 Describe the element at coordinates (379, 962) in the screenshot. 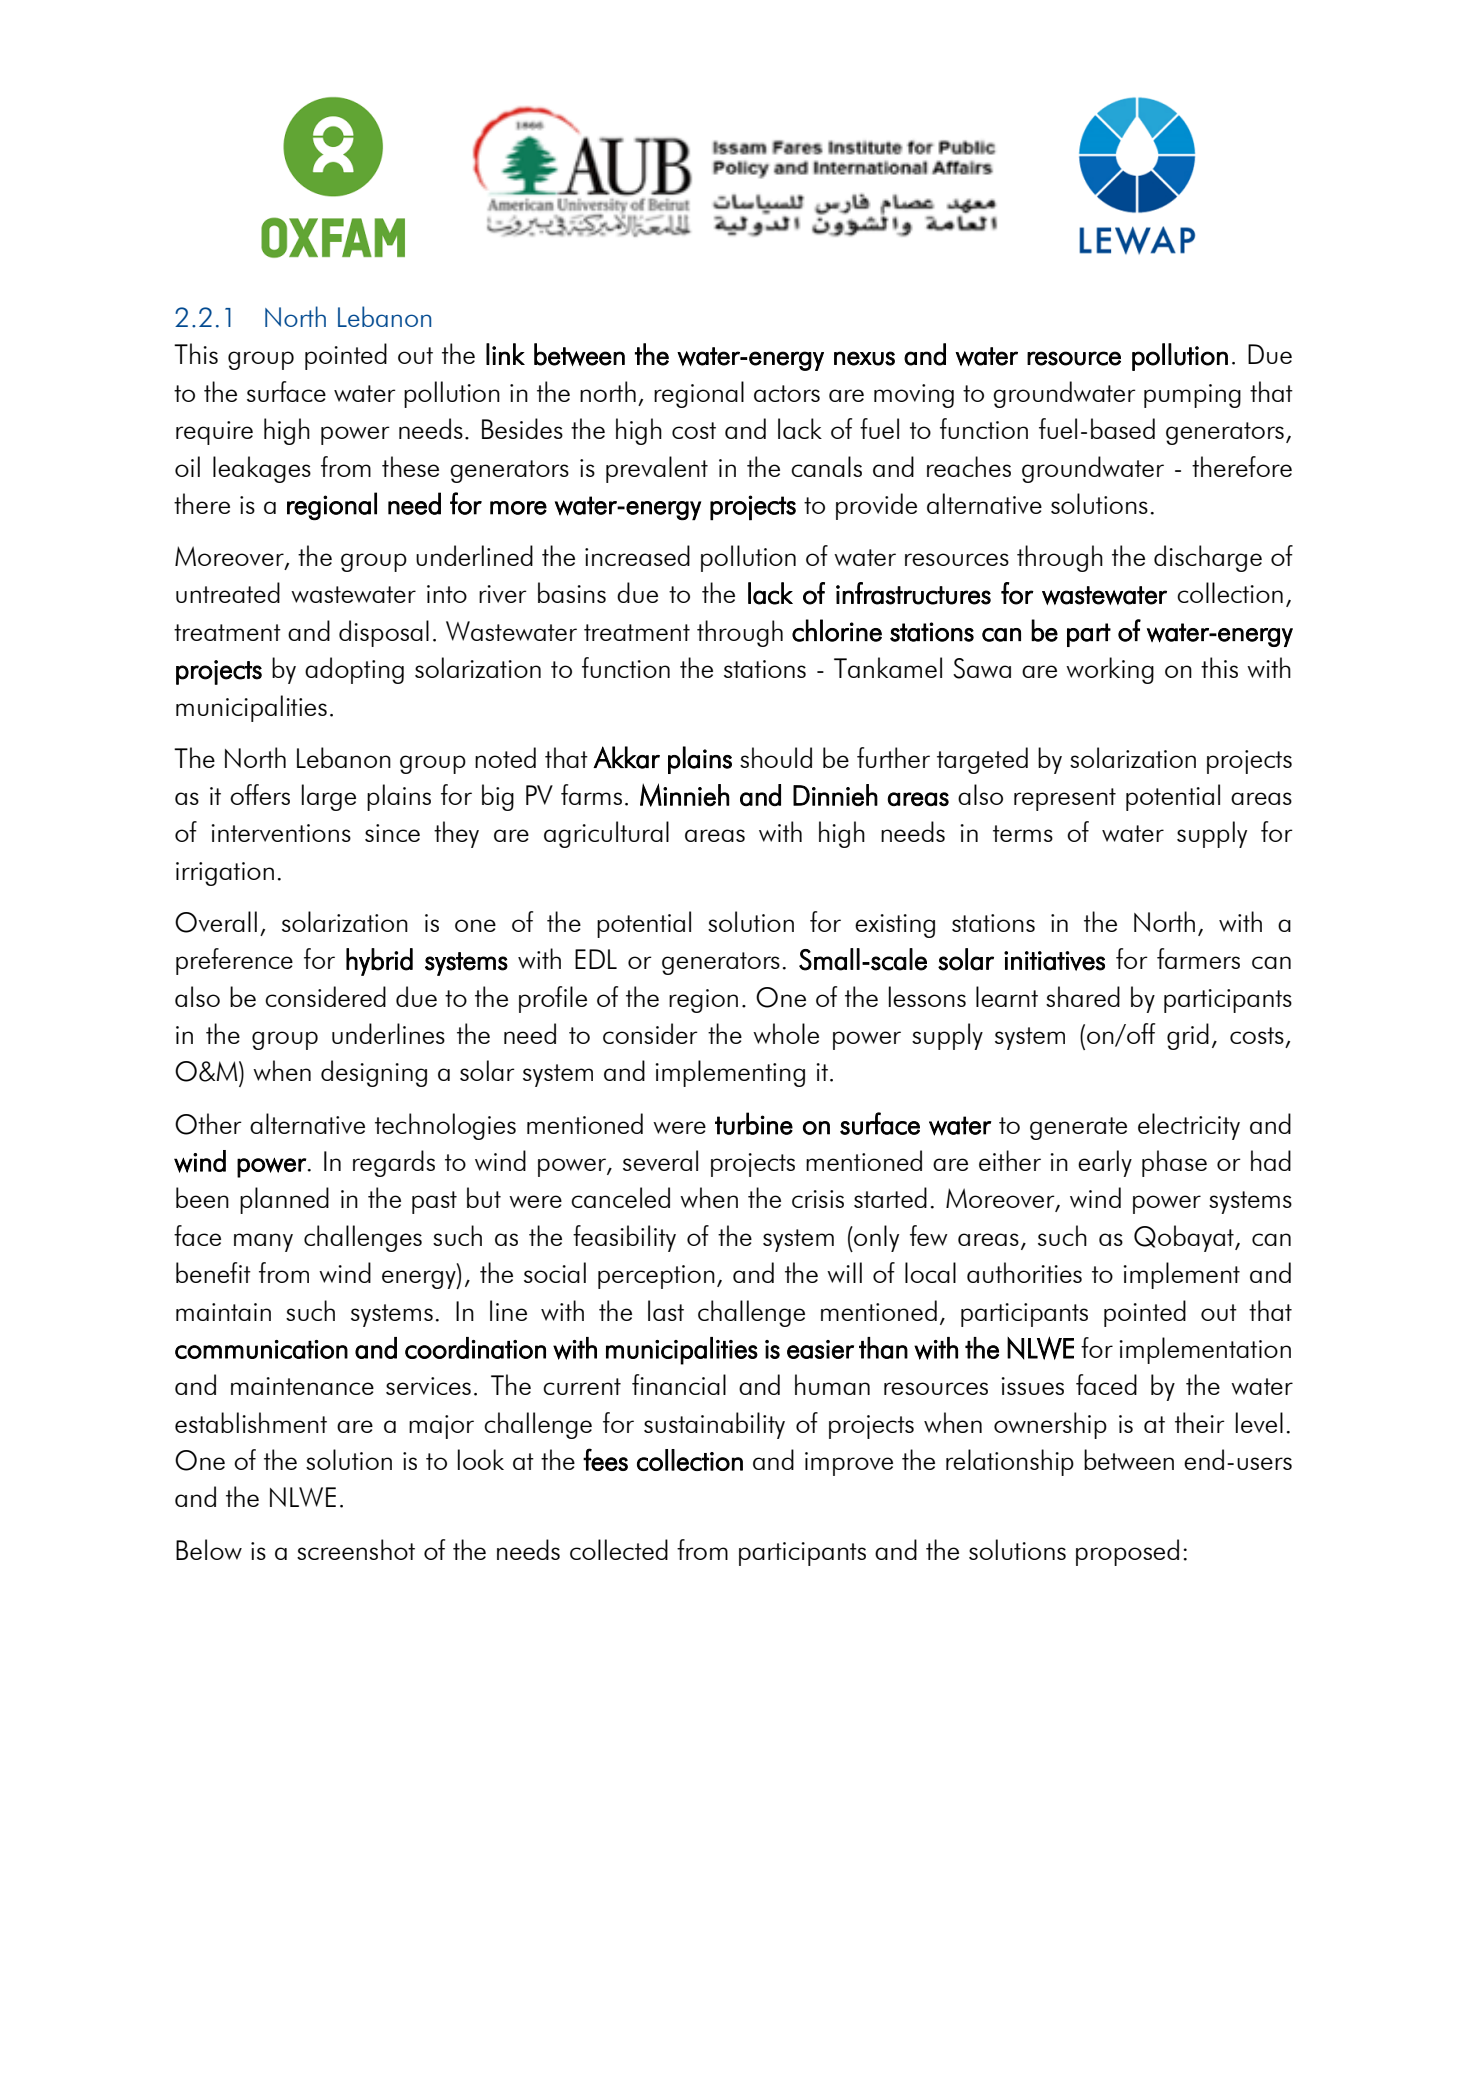

I see `hybrid` at that location.
